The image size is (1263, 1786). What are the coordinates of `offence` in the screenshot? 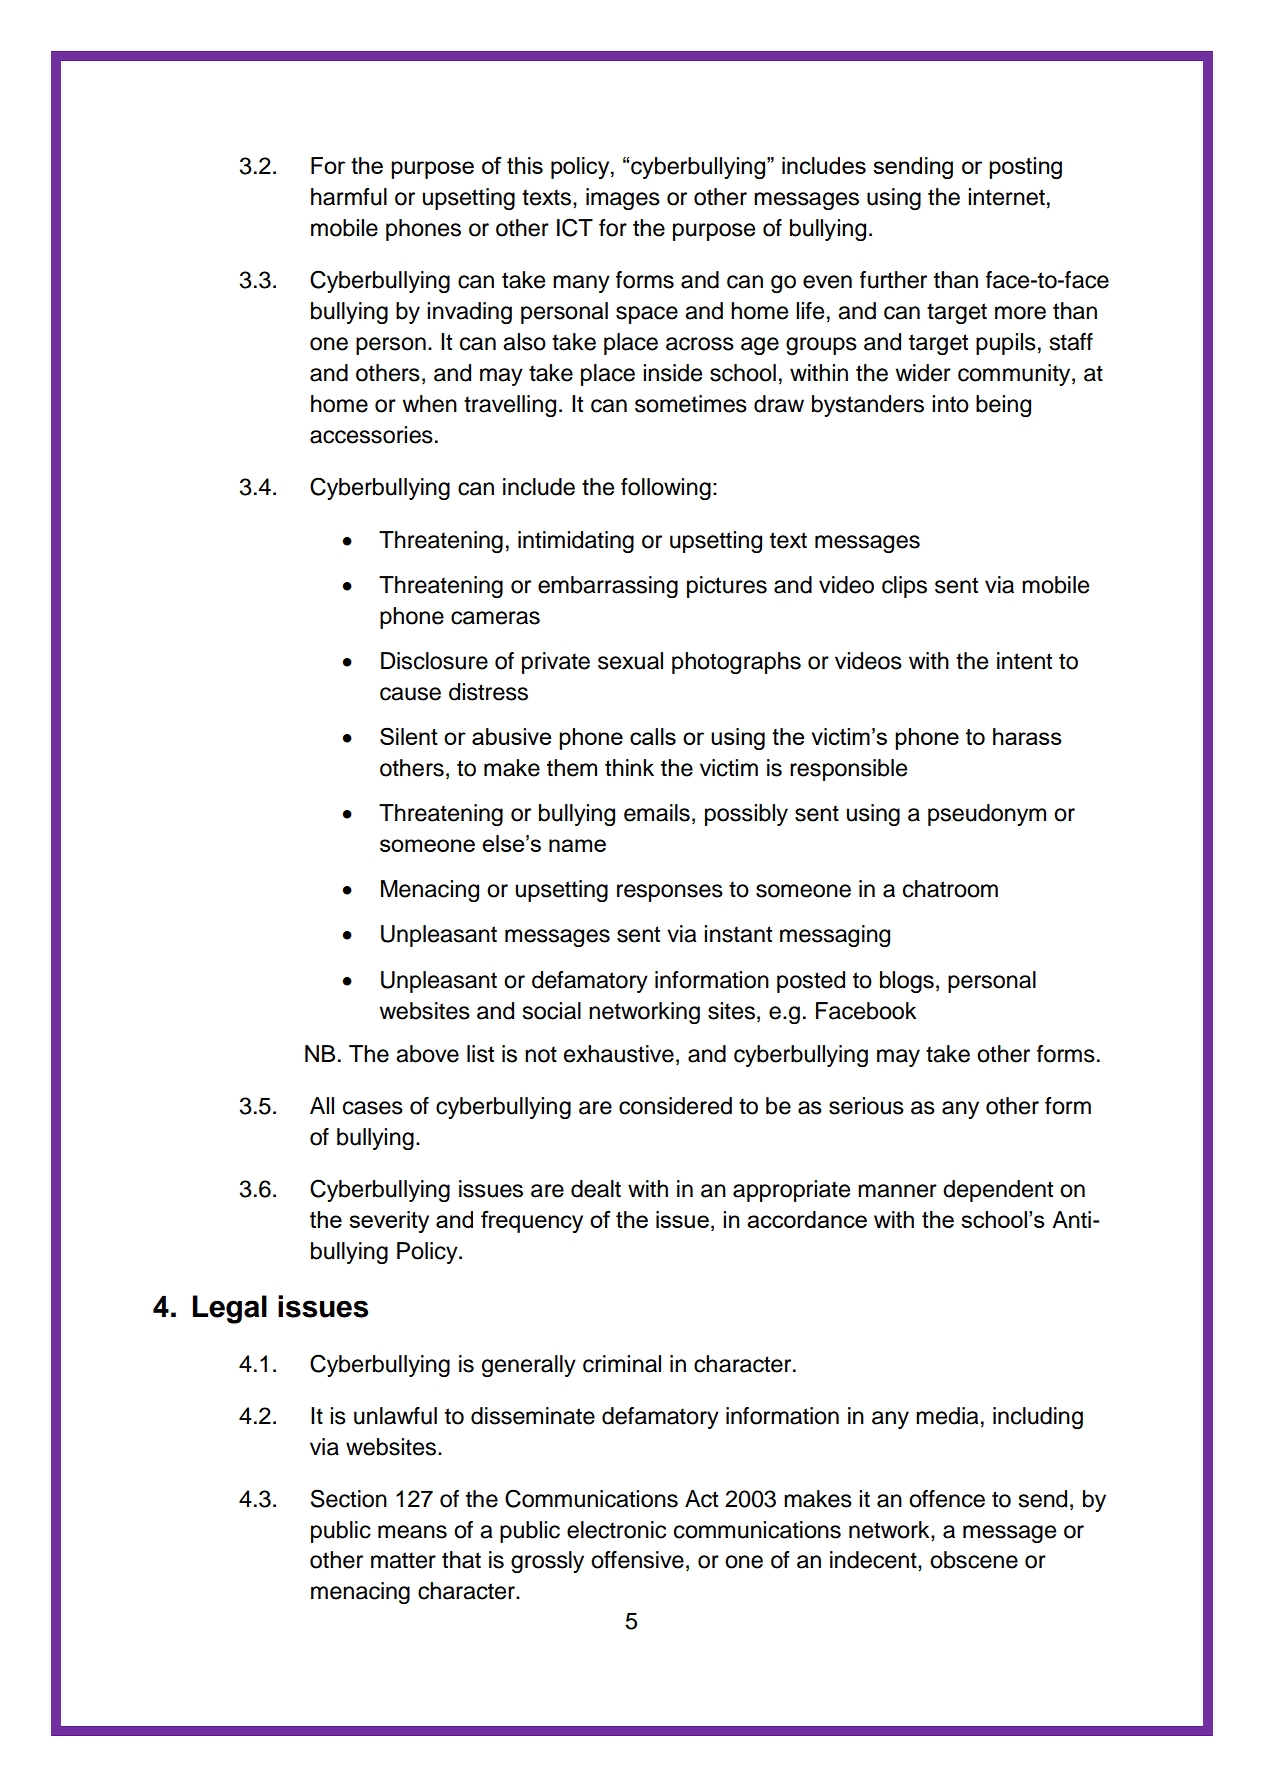 It's located at (947, 1499).
